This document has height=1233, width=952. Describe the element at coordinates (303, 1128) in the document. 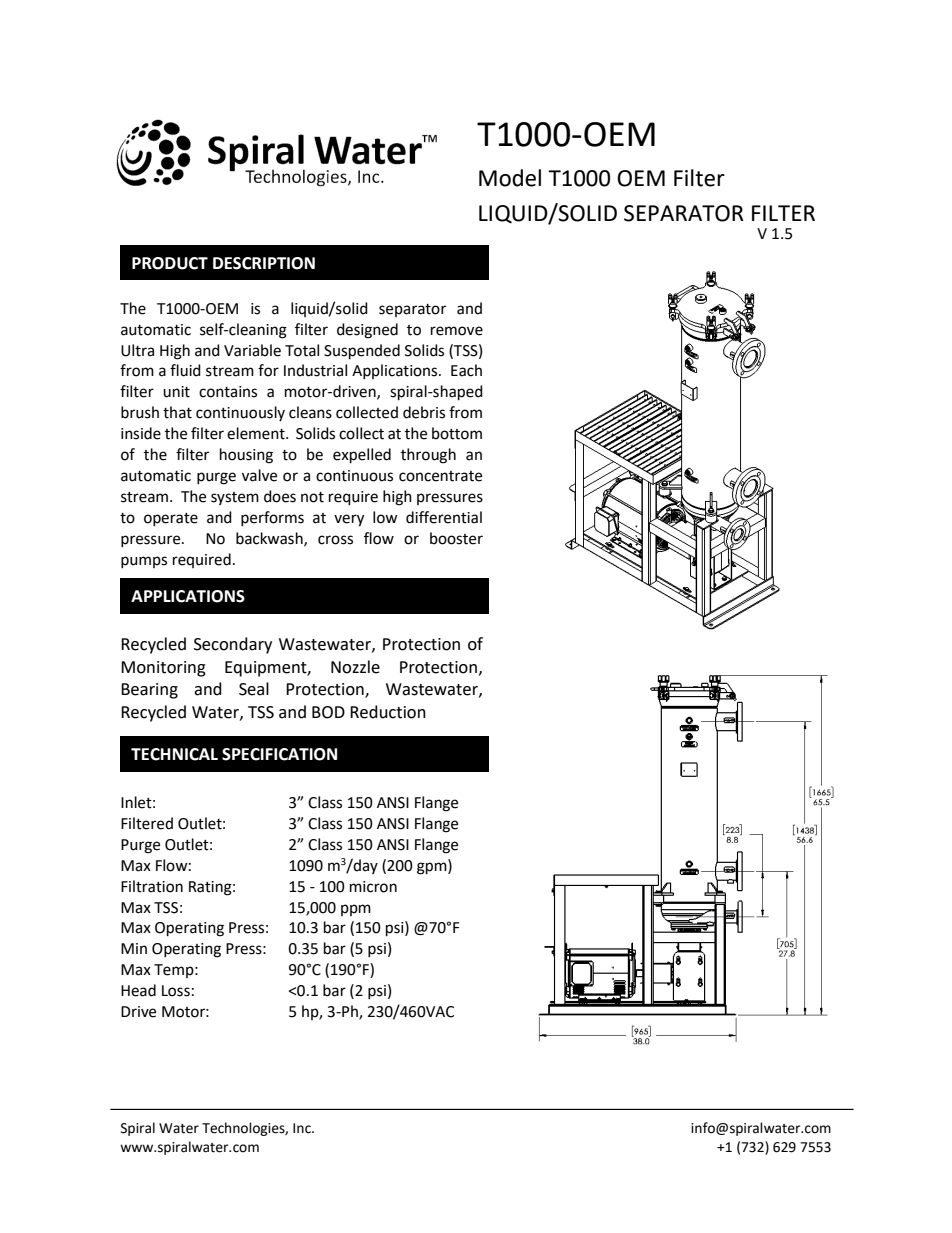

I see `Inc` at that location.
